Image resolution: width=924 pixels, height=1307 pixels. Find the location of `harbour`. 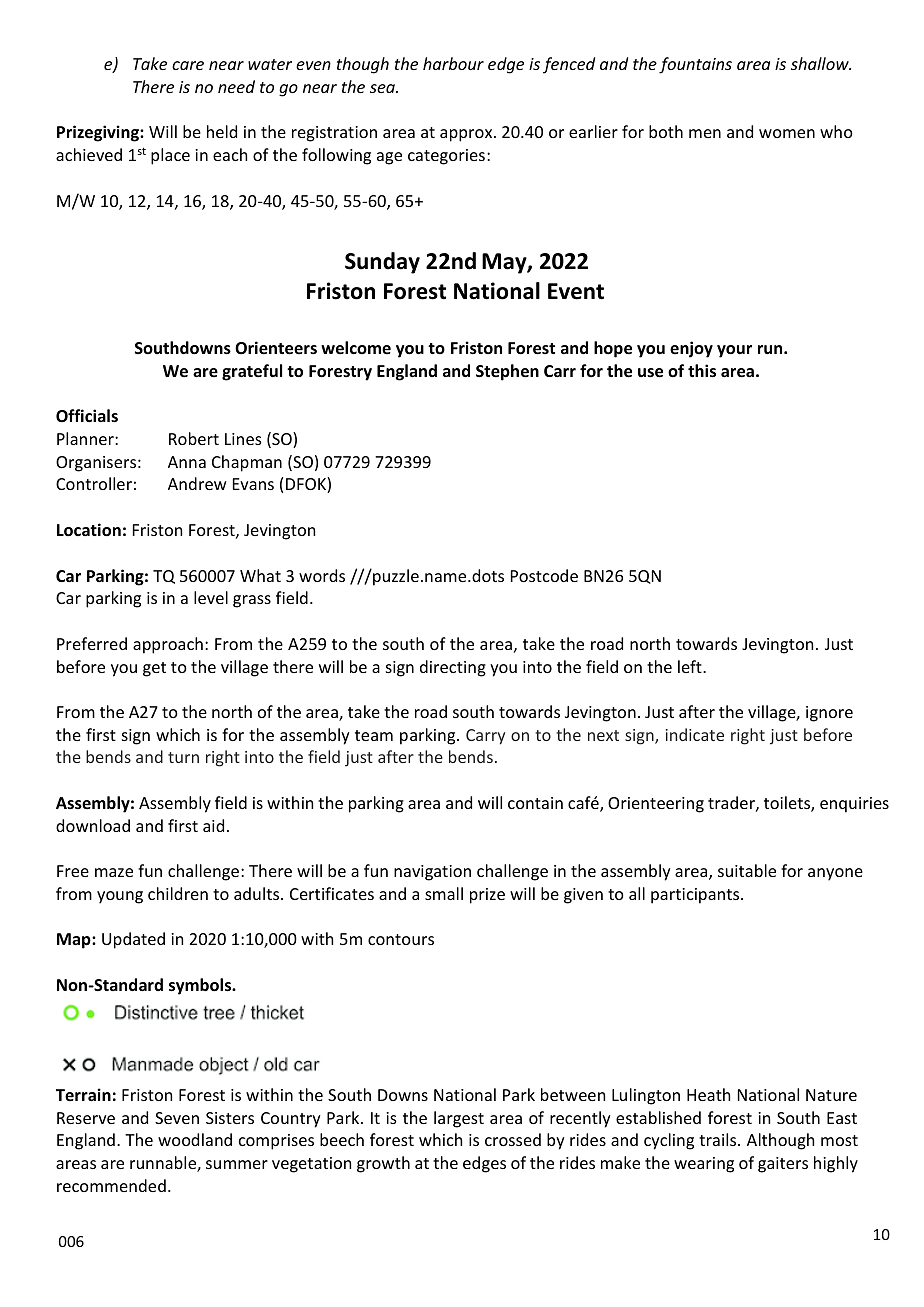

harbour is located at coordinates (453, 63).
